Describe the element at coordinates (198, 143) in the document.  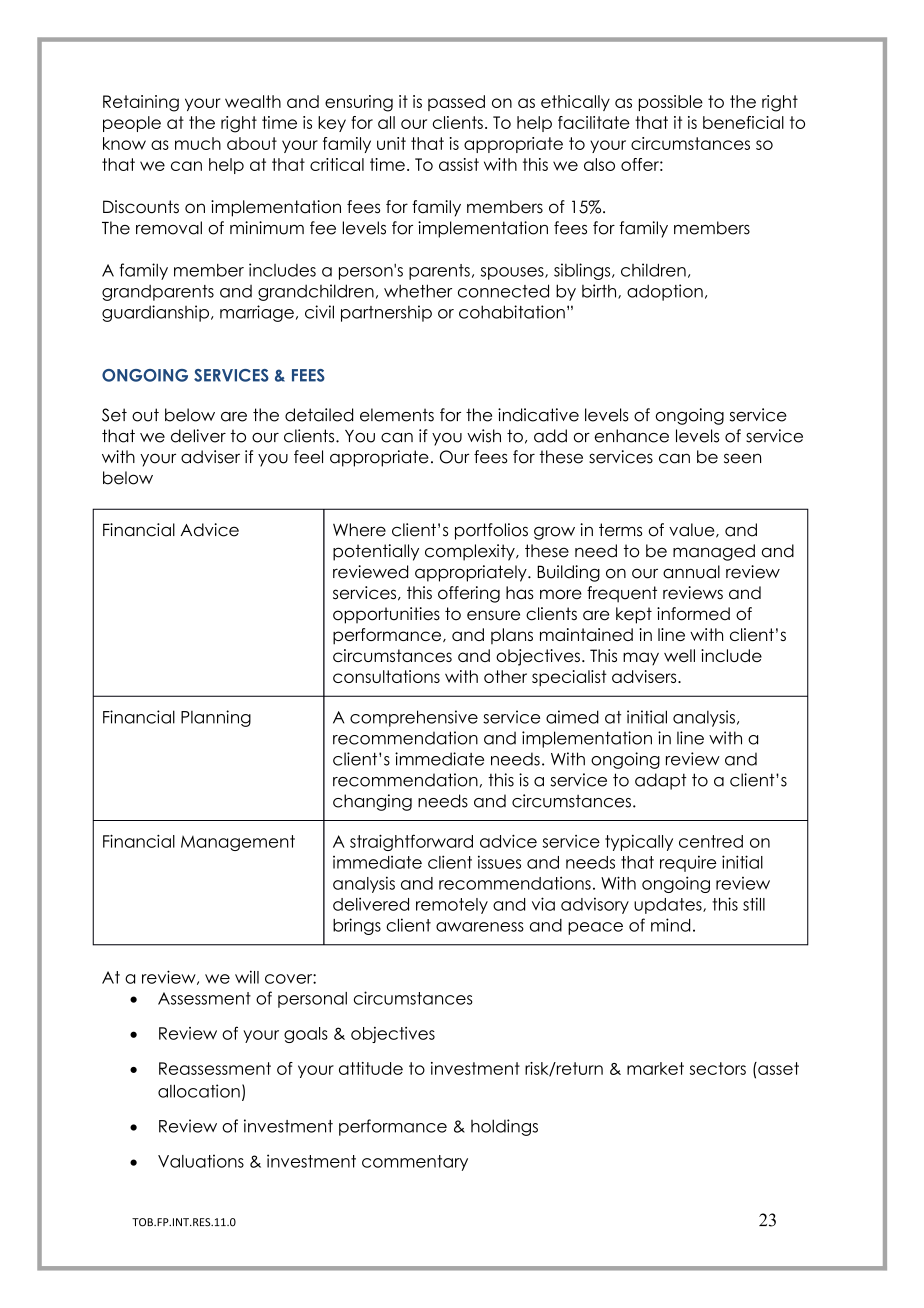
I see `much` at that location.
